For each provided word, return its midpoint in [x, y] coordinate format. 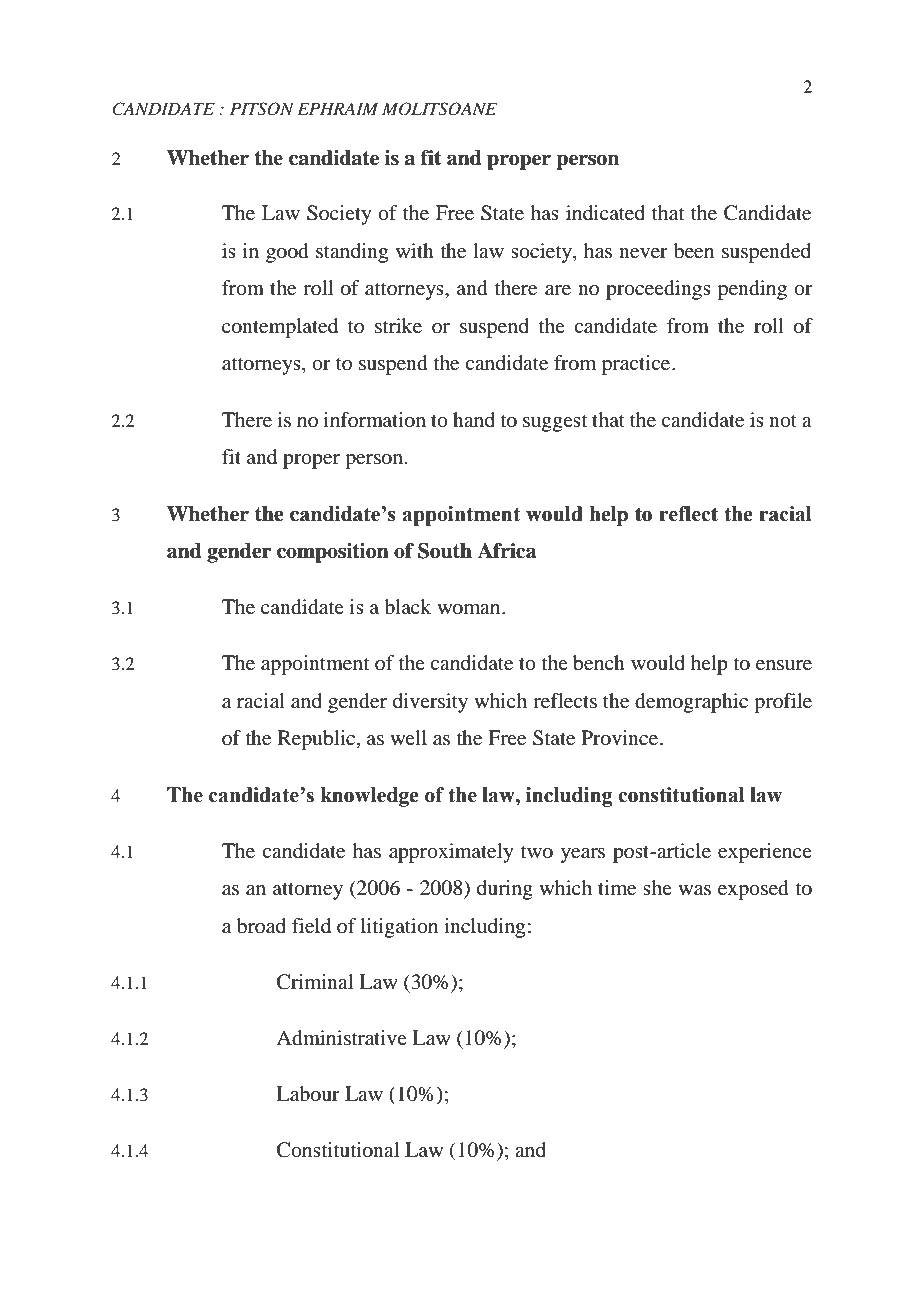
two [537, 852]
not [783, 421]
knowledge [369, 797]
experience [765, 853]
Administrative [341, 1038]
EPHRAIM [337, 108]
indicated [605, 213]
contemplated [280, 328]
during [505, 890]
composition [333, 553]
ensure [784, 665]
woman [470, 609]
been [694, 251]
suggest [555, 423]
